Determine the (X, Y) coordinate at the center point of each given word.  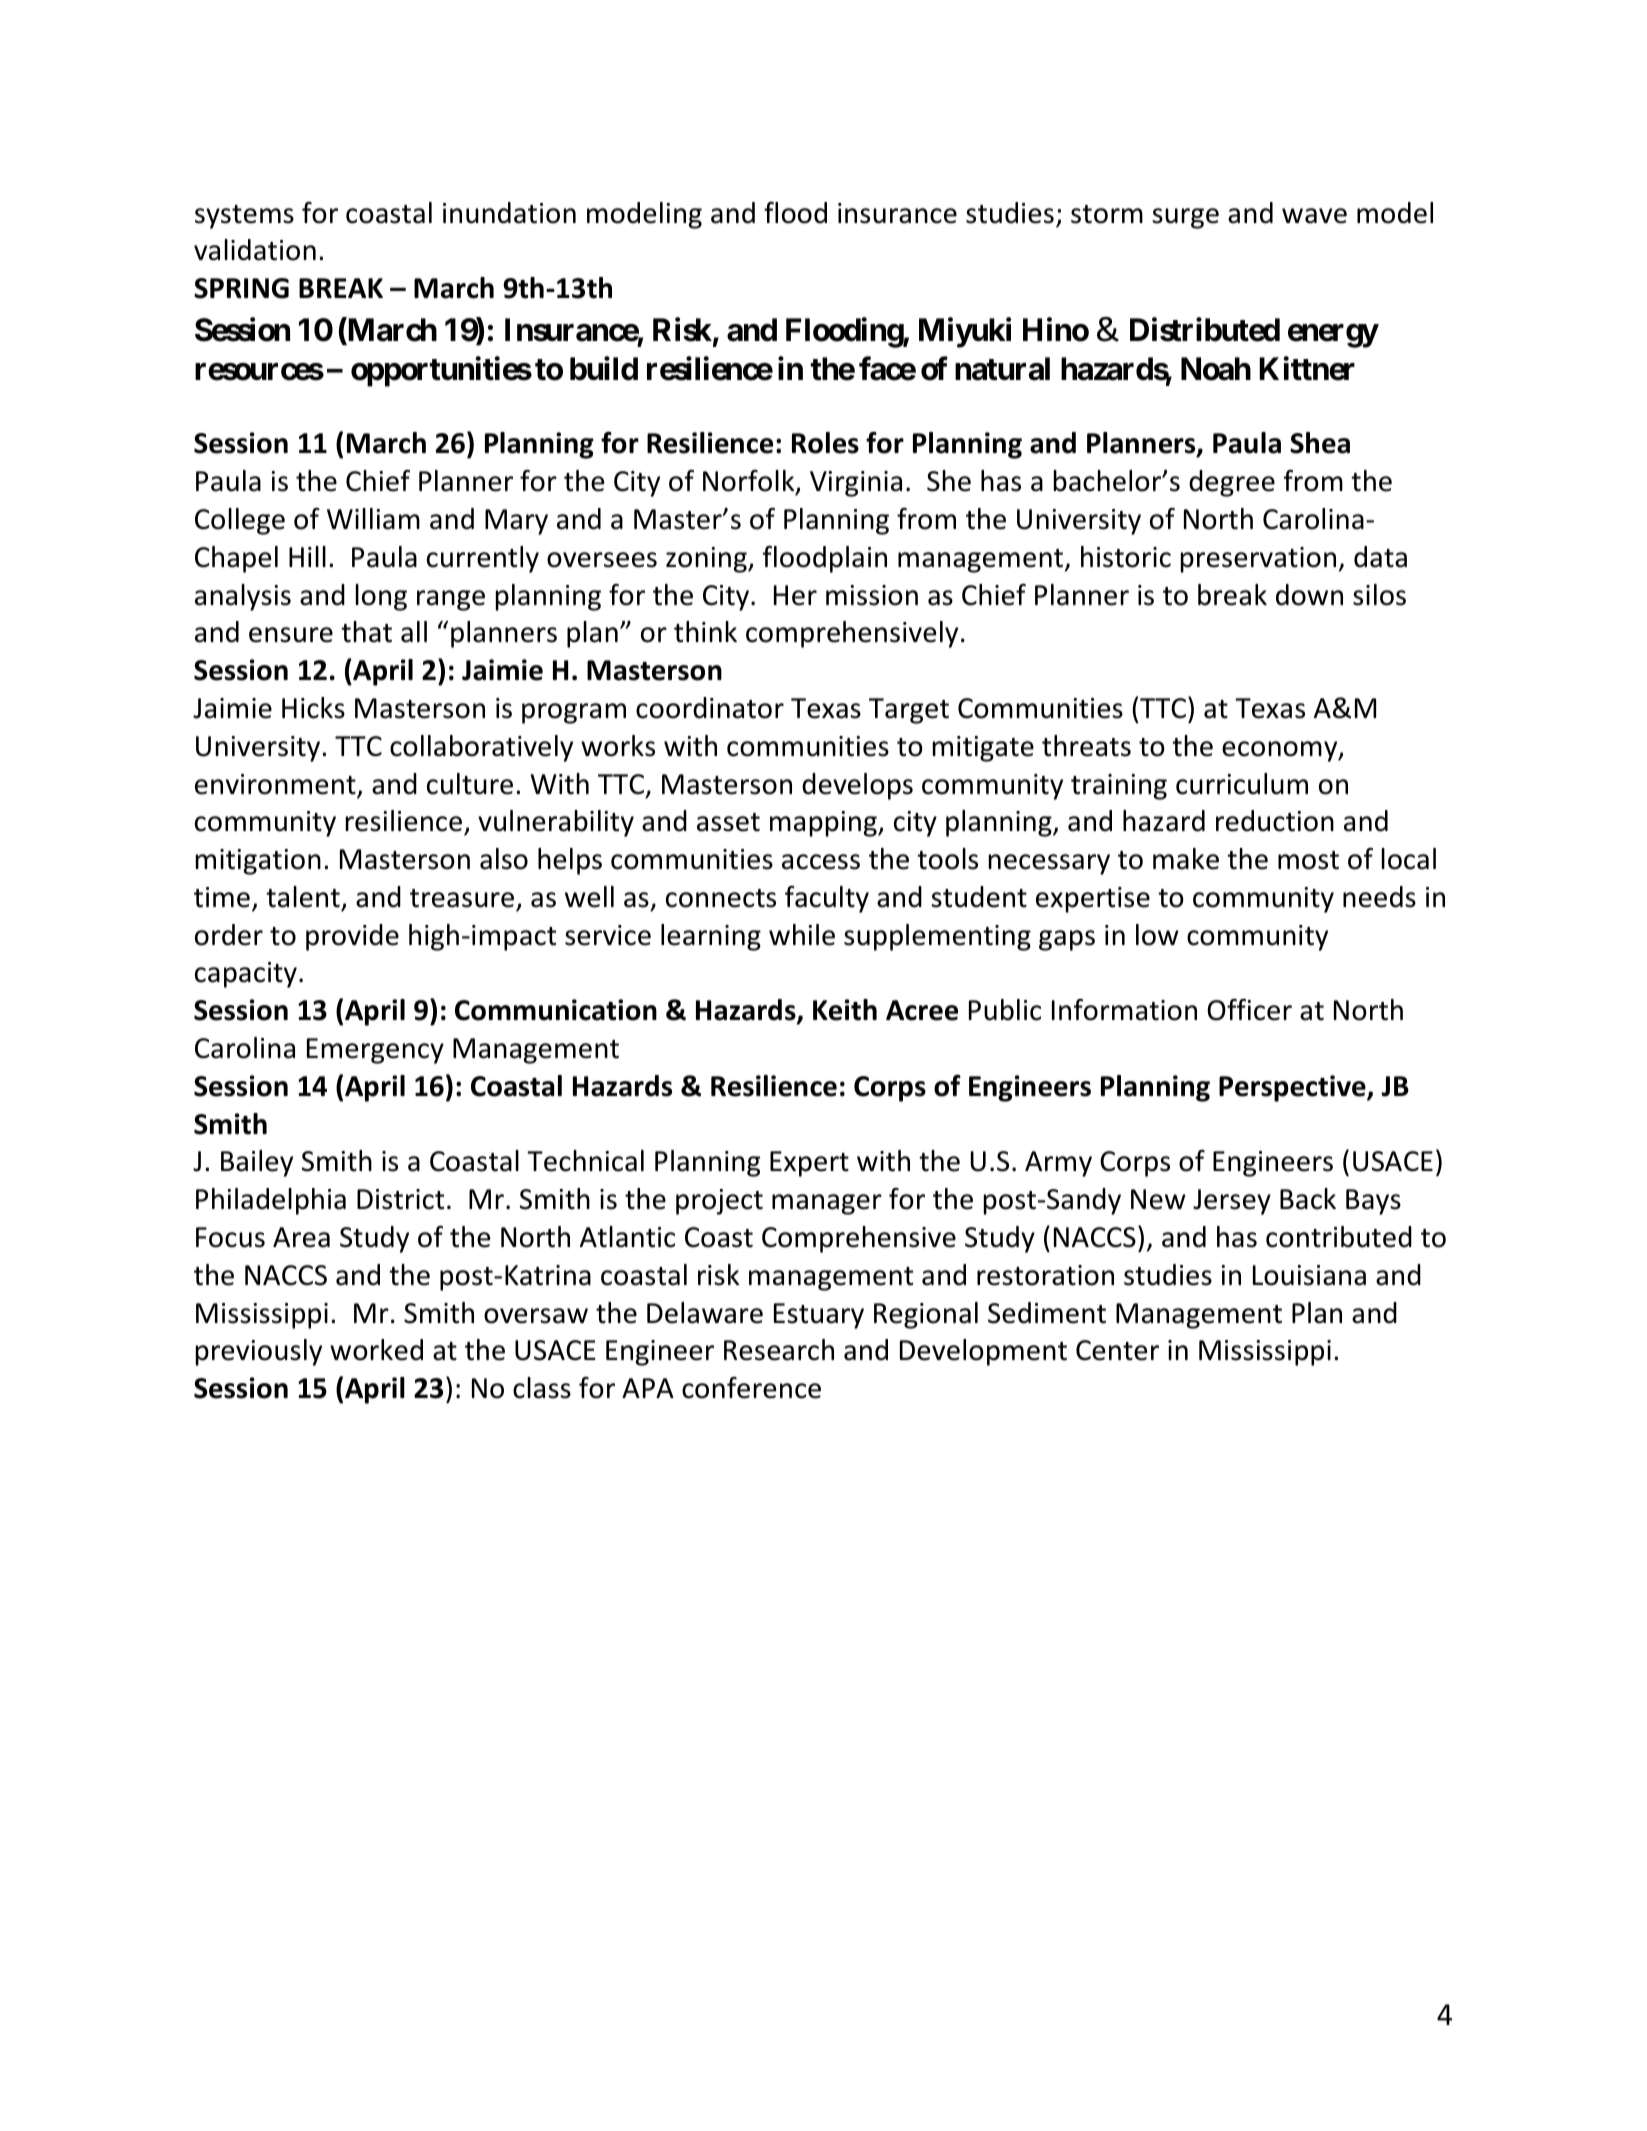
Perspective (1293, 1088)
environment (276, 785)
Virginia (856, 484)
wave (1314, 216)
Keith (845, 1010)
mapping (824, 824)
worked (376, 1350)
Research (779, 1350)
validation (255, 250)
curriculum (1242, 784)
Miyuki (965, 333)
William (373, 519)
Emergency (375, 1051)
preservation (1258, 560)
